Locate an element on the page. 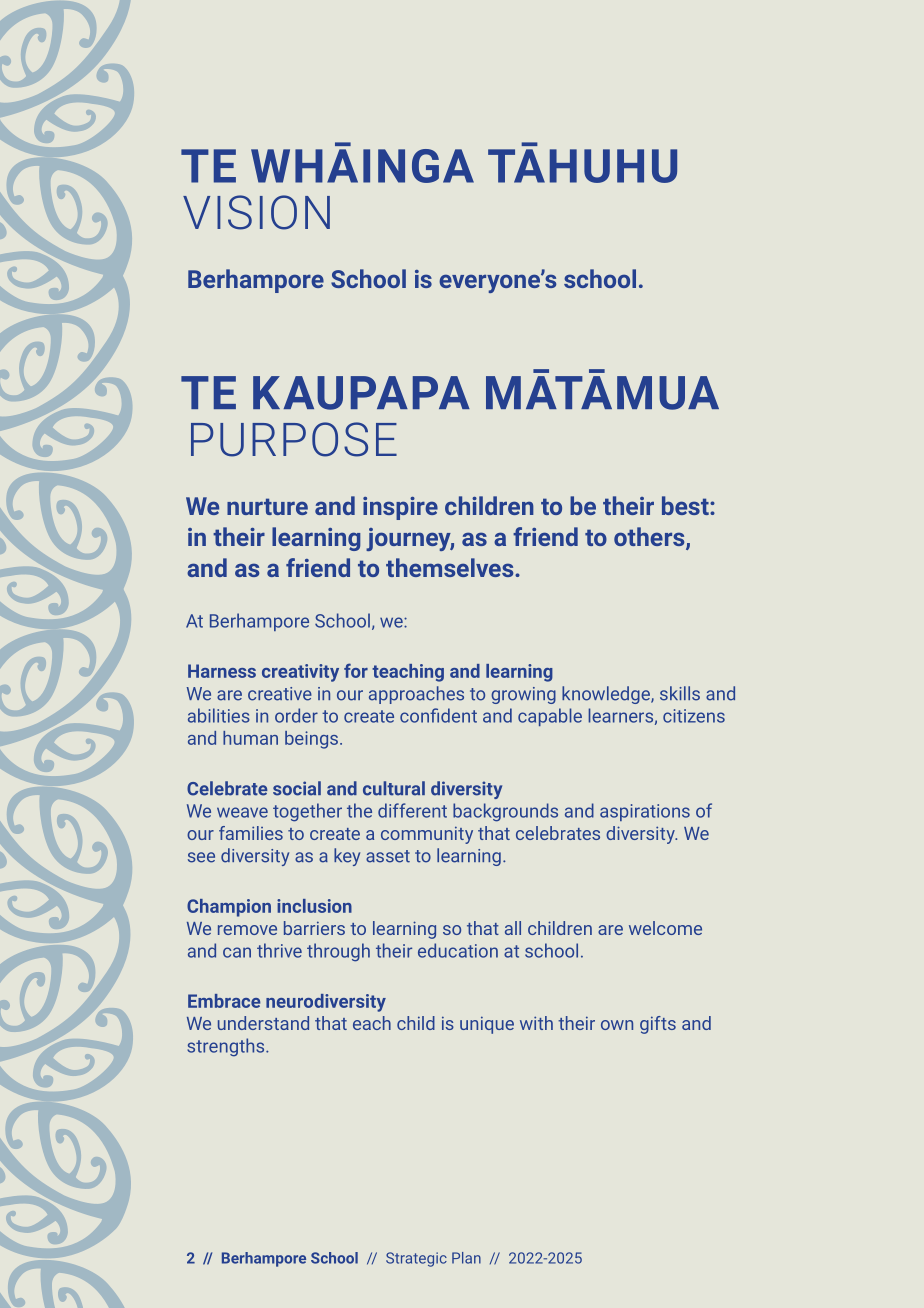 Image resolution: width=924 pixels, height=1308 pixels. best is located at coordinates (686, 505).
